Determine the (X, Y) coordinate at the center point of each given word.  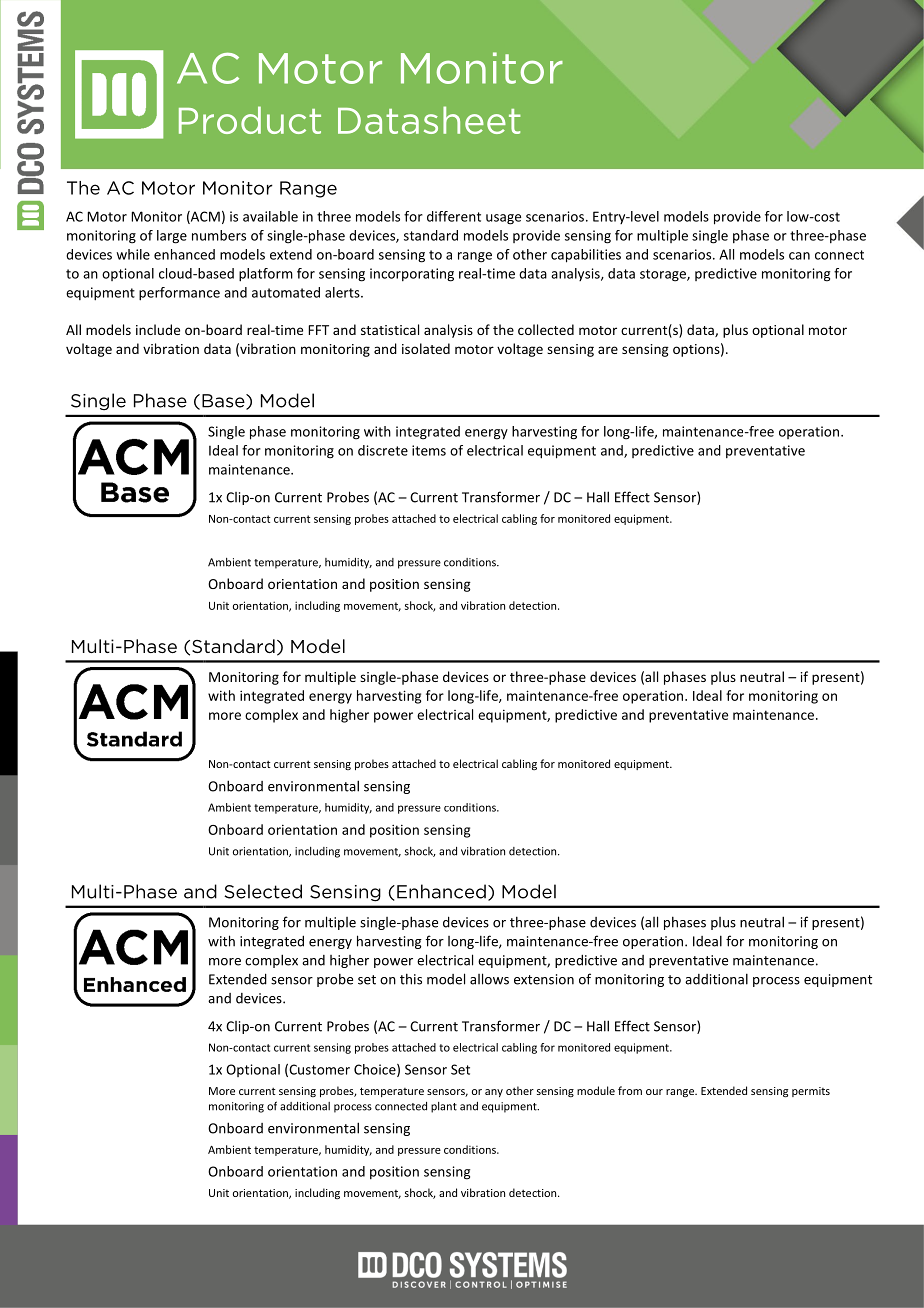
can (799, 256)
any (494, 1093)
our (654, 1092)
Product (250, 120)
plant (444, 1107)
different (454, 216)
